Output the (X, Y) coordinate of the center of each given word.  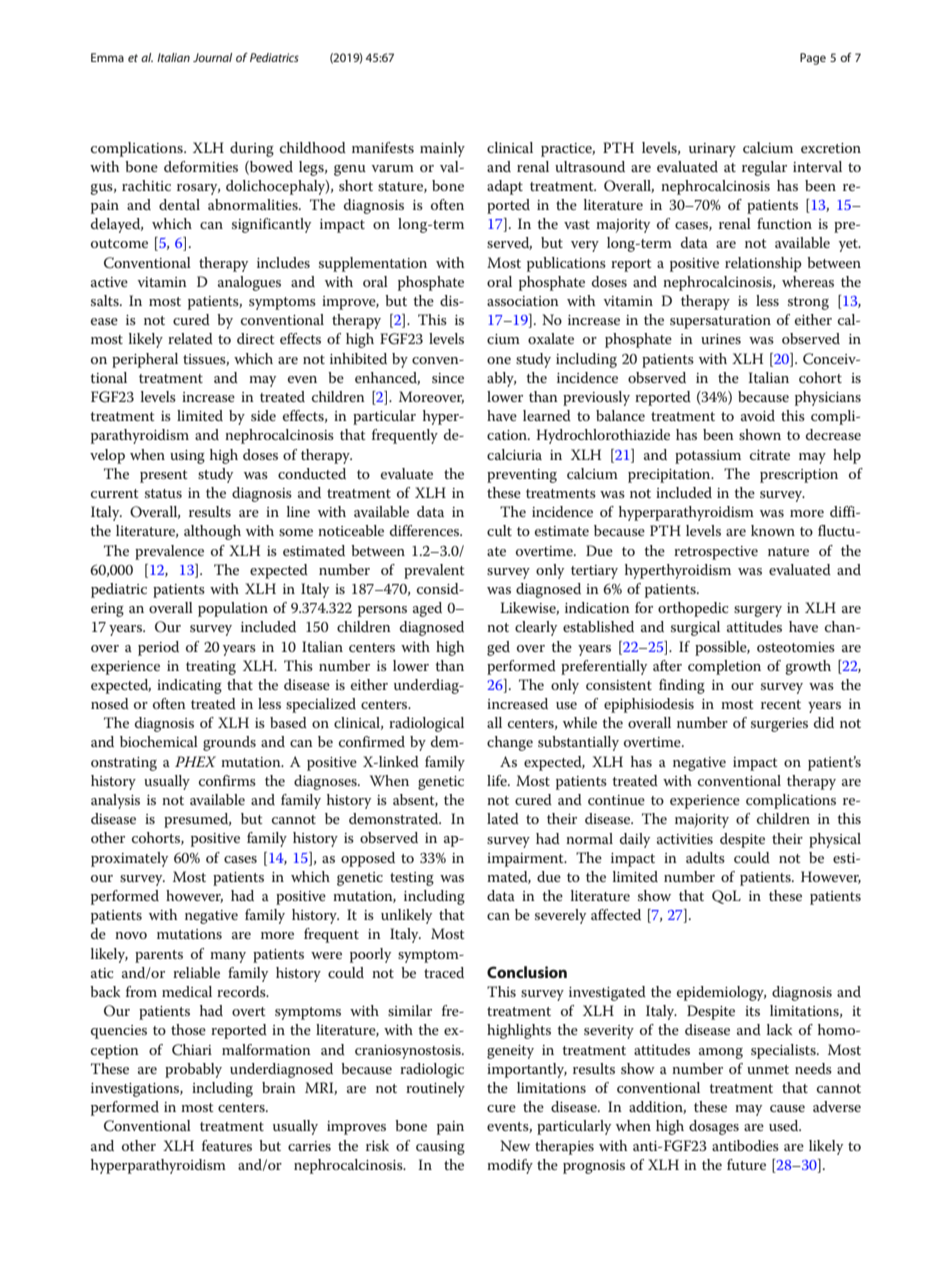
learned (547, 415)
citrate (770, 455)
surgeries (779, 725)
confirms (227, 780)
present (164, 476)
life (498, 780)
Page (813, 59)
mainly (442, 149)
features (227, 1145)
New (515, 1145)
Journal (212, 57)
